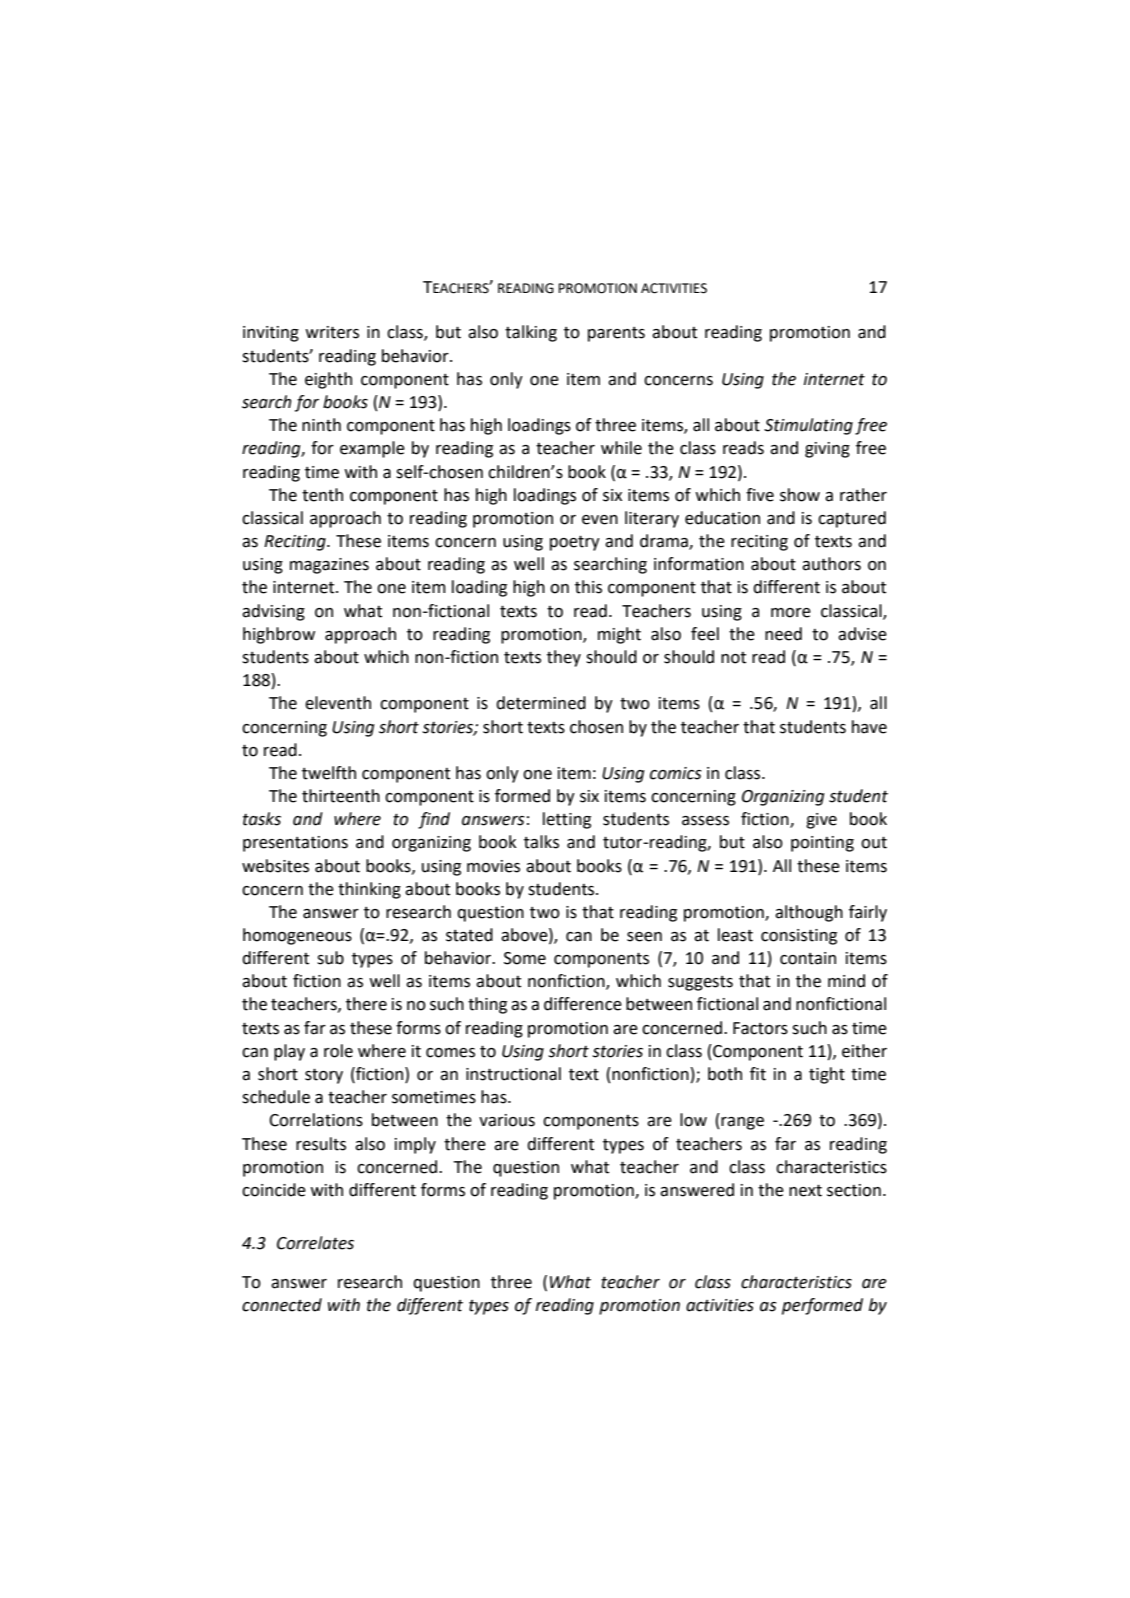  I want to click on thirteenth, so click(341, 796).
